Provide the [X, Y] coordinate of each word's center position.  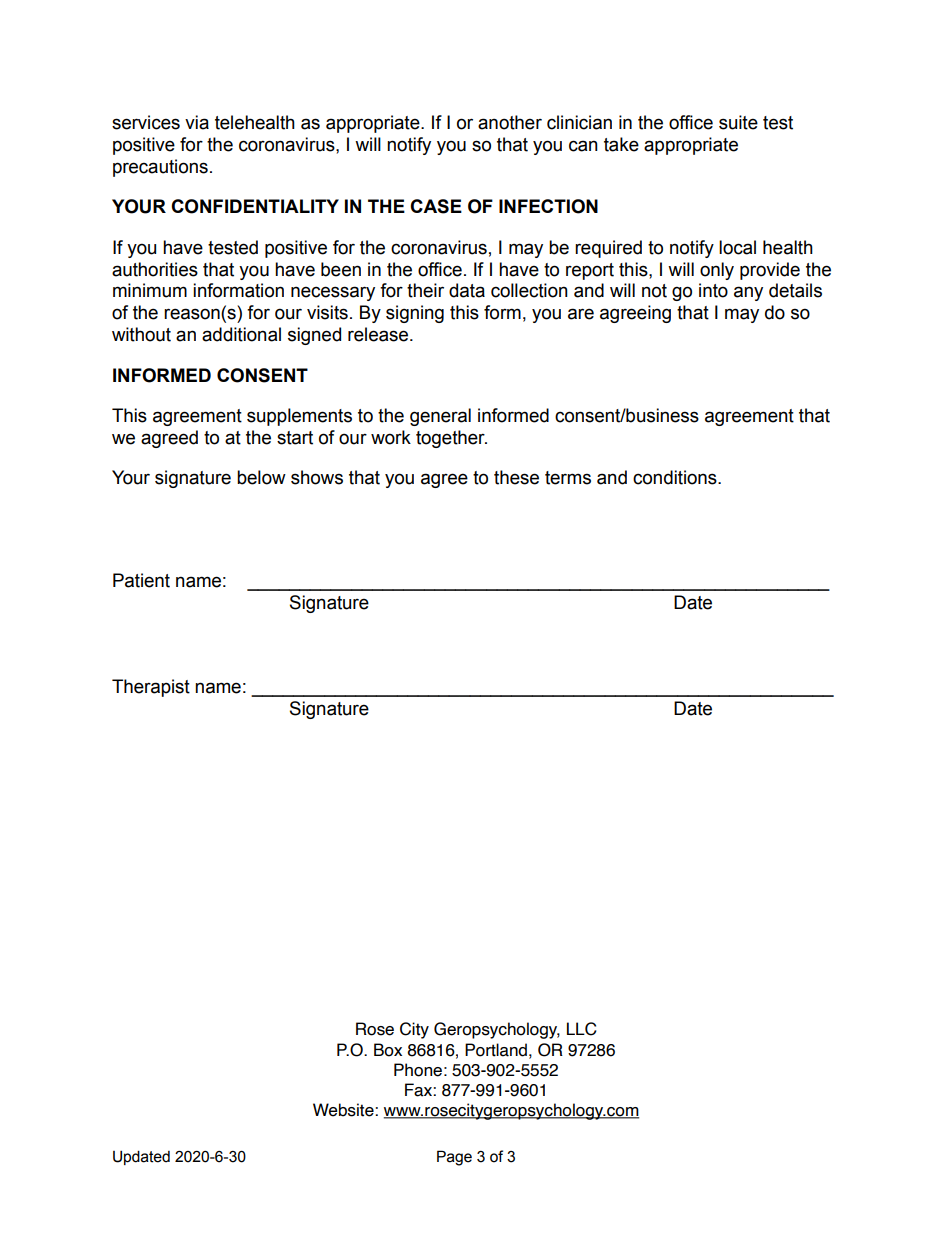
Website [344, 1110]
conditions [676, 477]
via [197, 122]
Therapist [151, 688]
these [516, 477]
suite [738, 122]
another [510, 122]
